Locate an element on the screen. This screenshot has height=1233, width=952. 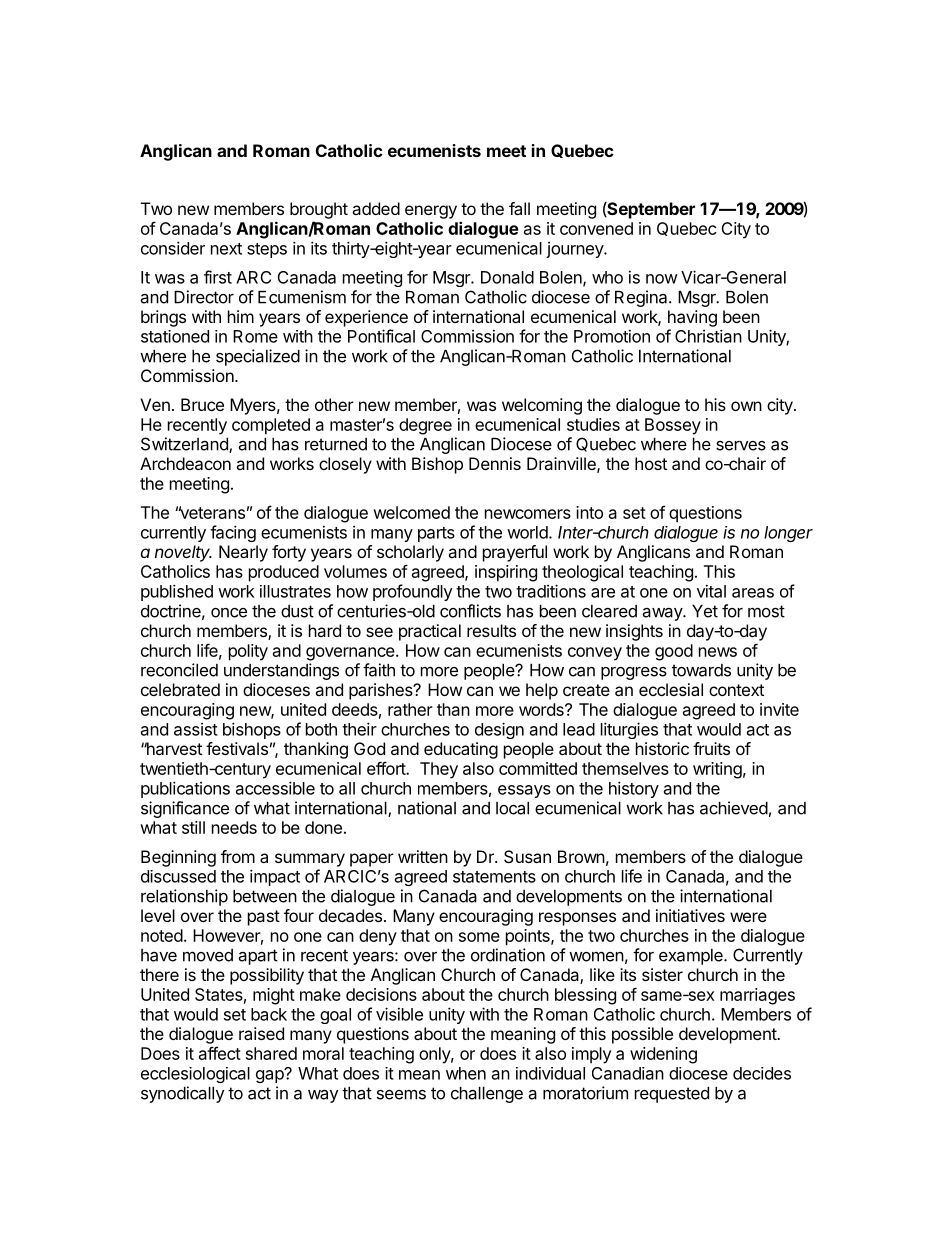
Nearly is located at coordinates (243, 553).
